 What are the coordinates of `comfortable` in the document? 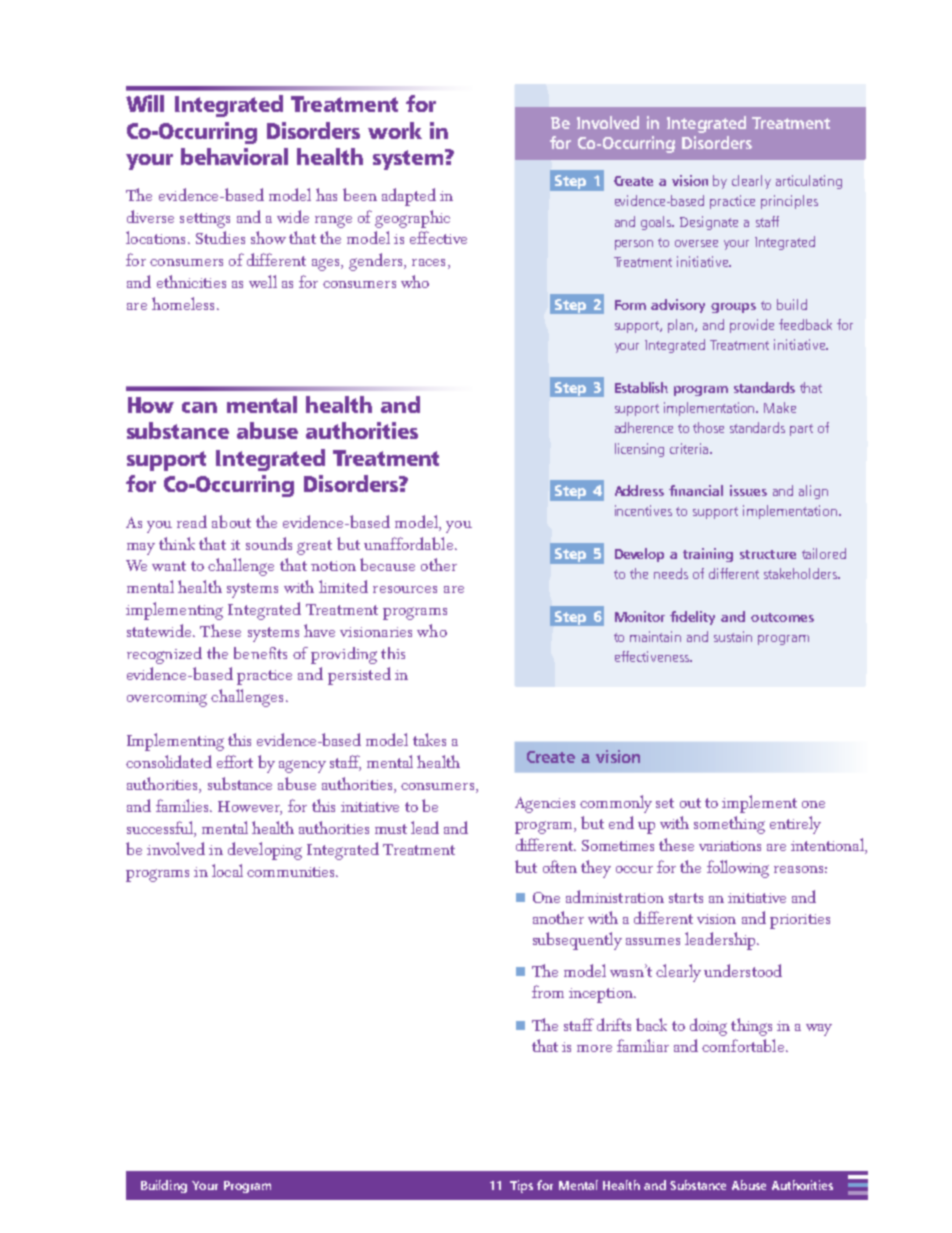 It's located at (744, 1045).
